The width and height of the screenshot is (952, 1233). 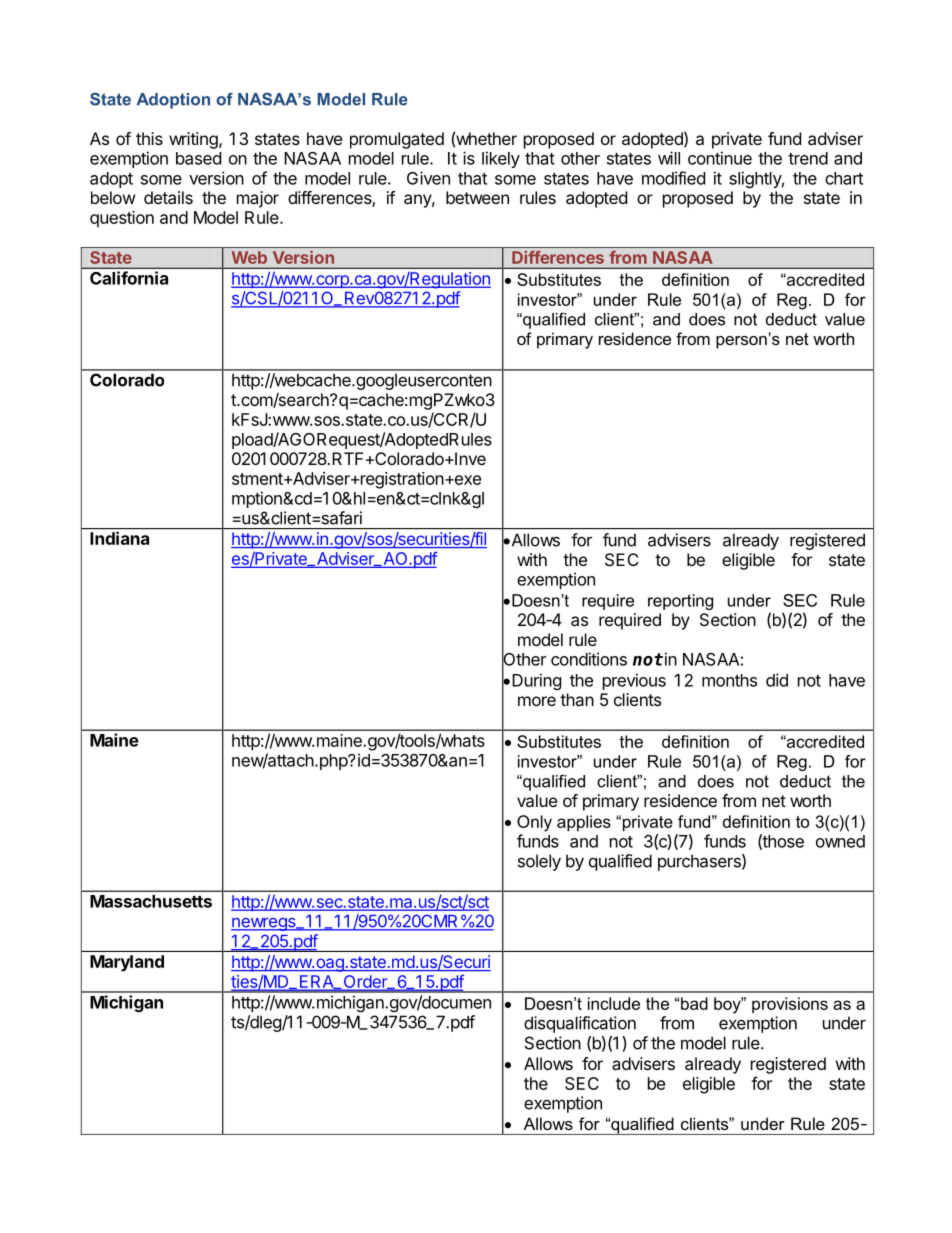 I want to click on between, so click(x=477, y=197).
